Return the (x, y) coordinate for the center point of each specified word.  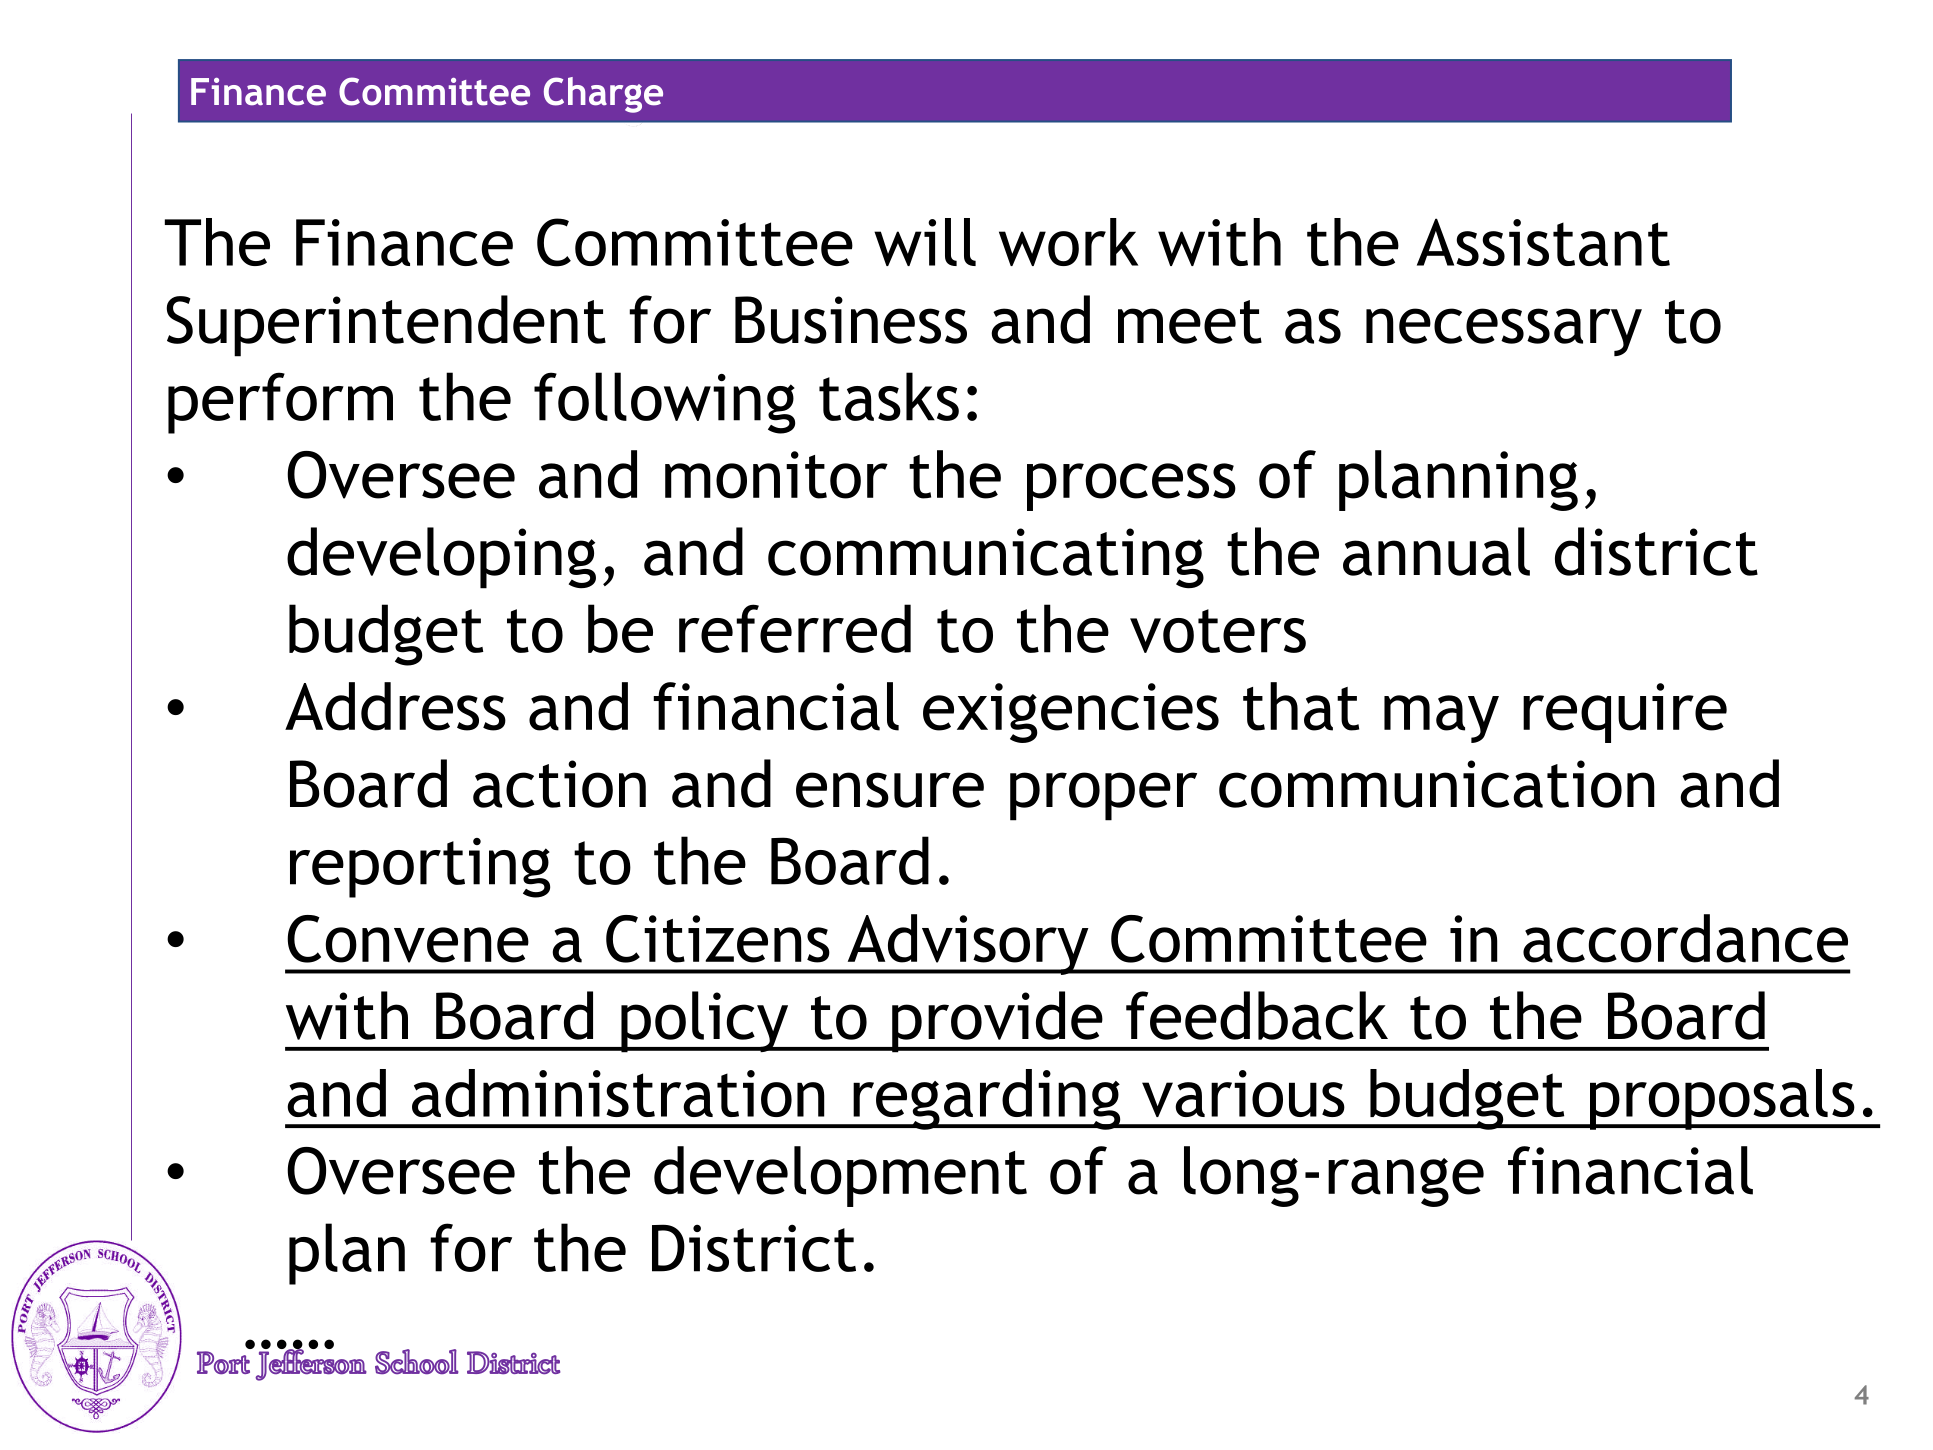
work (1068, 242)
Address (395, 706)
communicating (986, 558)
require (1625, 713)
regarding (987, 1099)
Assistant (1543, 242)
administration (618, 1093)
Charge (603, 95)
